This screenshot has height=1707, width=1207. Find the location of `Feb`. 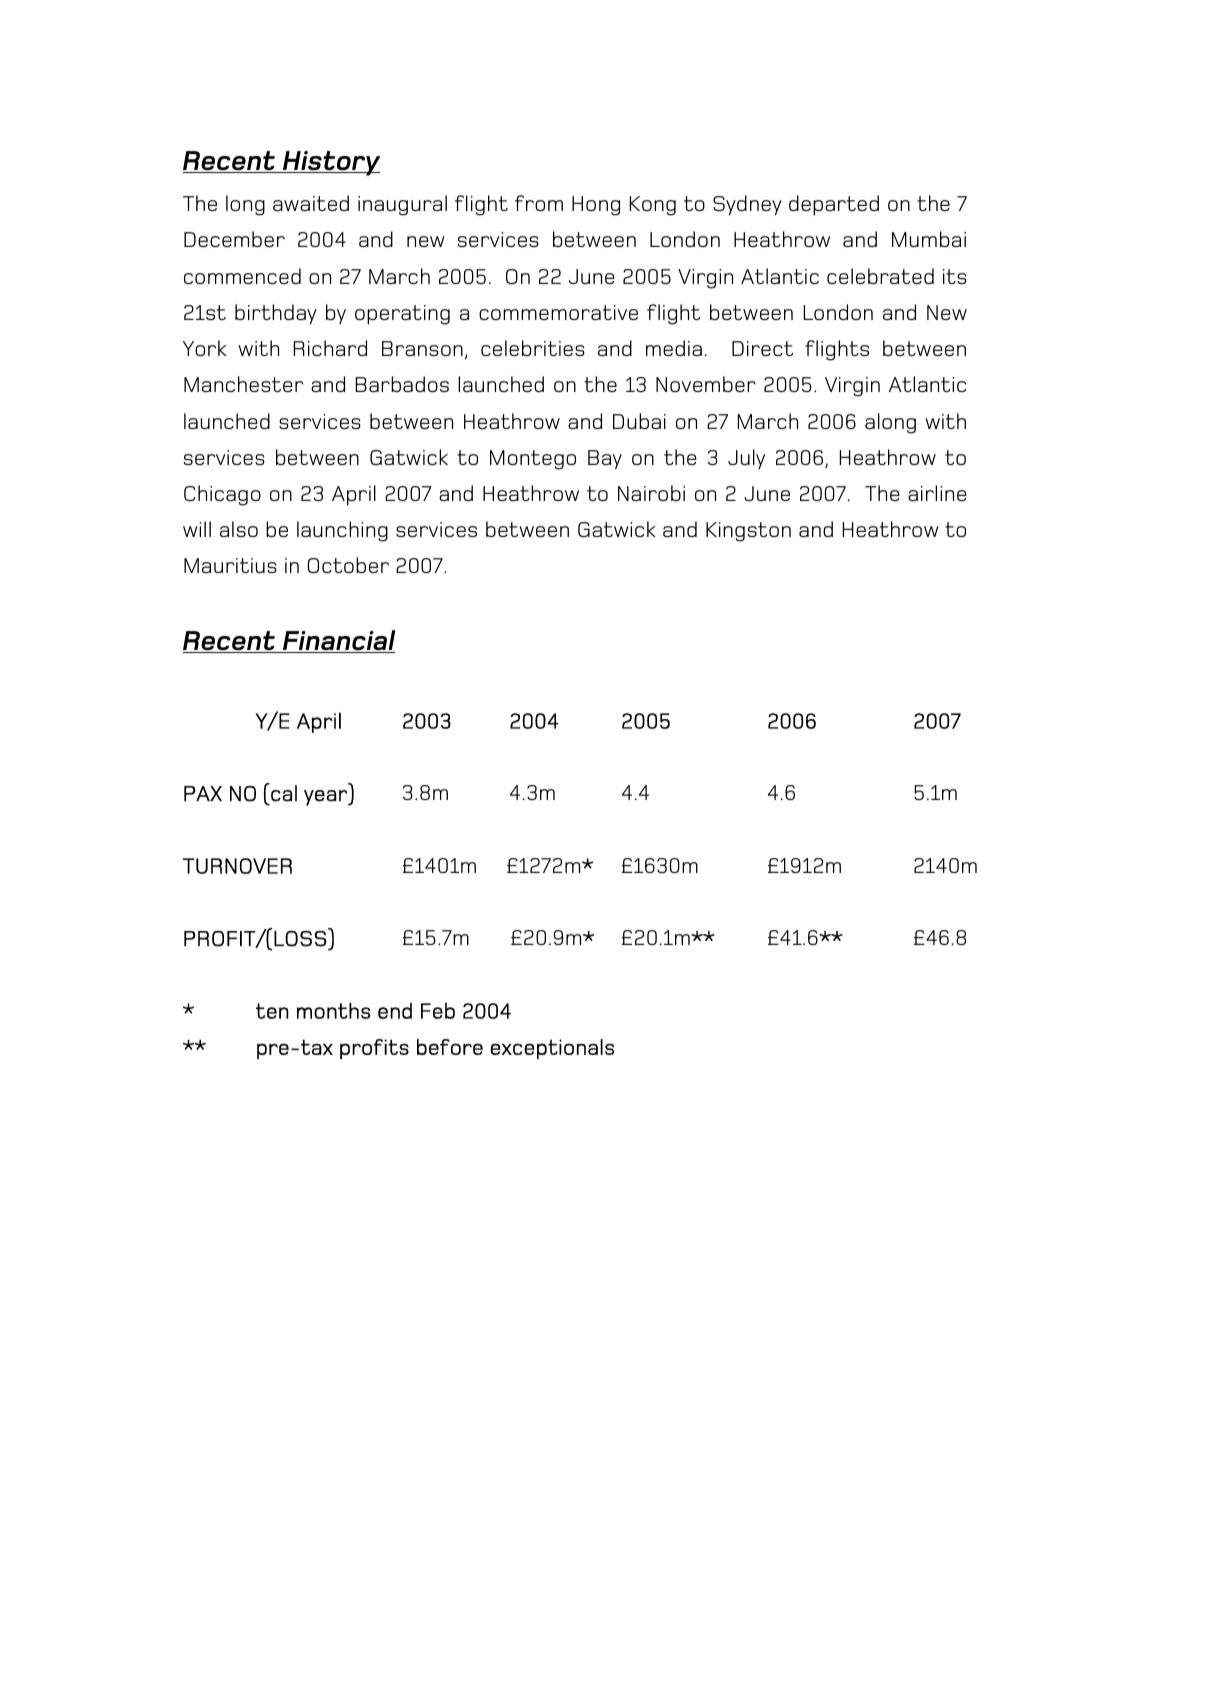

Feb is located at coordinates (438, 1010).
